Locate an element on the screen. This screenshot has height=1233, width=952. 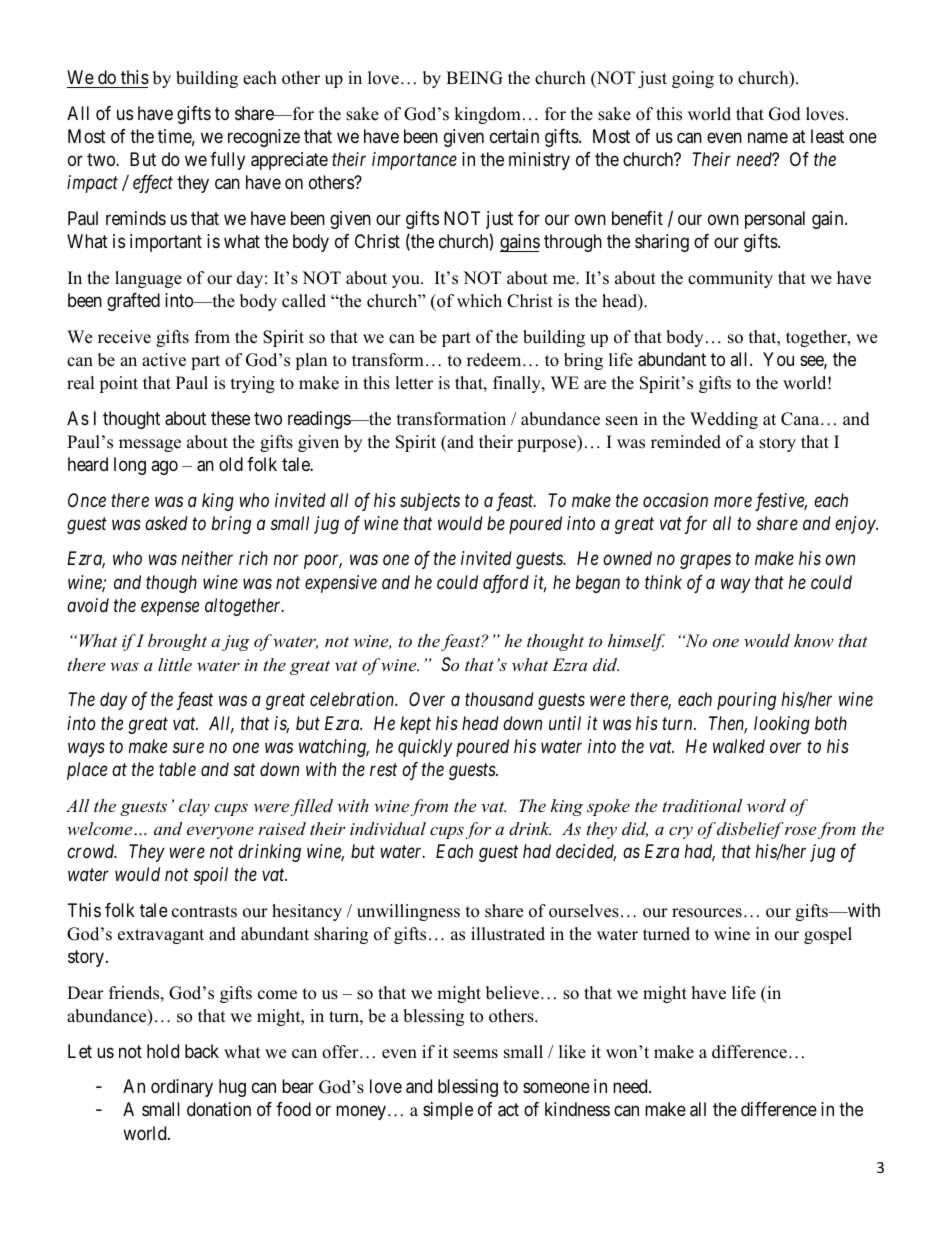
BEING is located at coordinates (474, 78).
